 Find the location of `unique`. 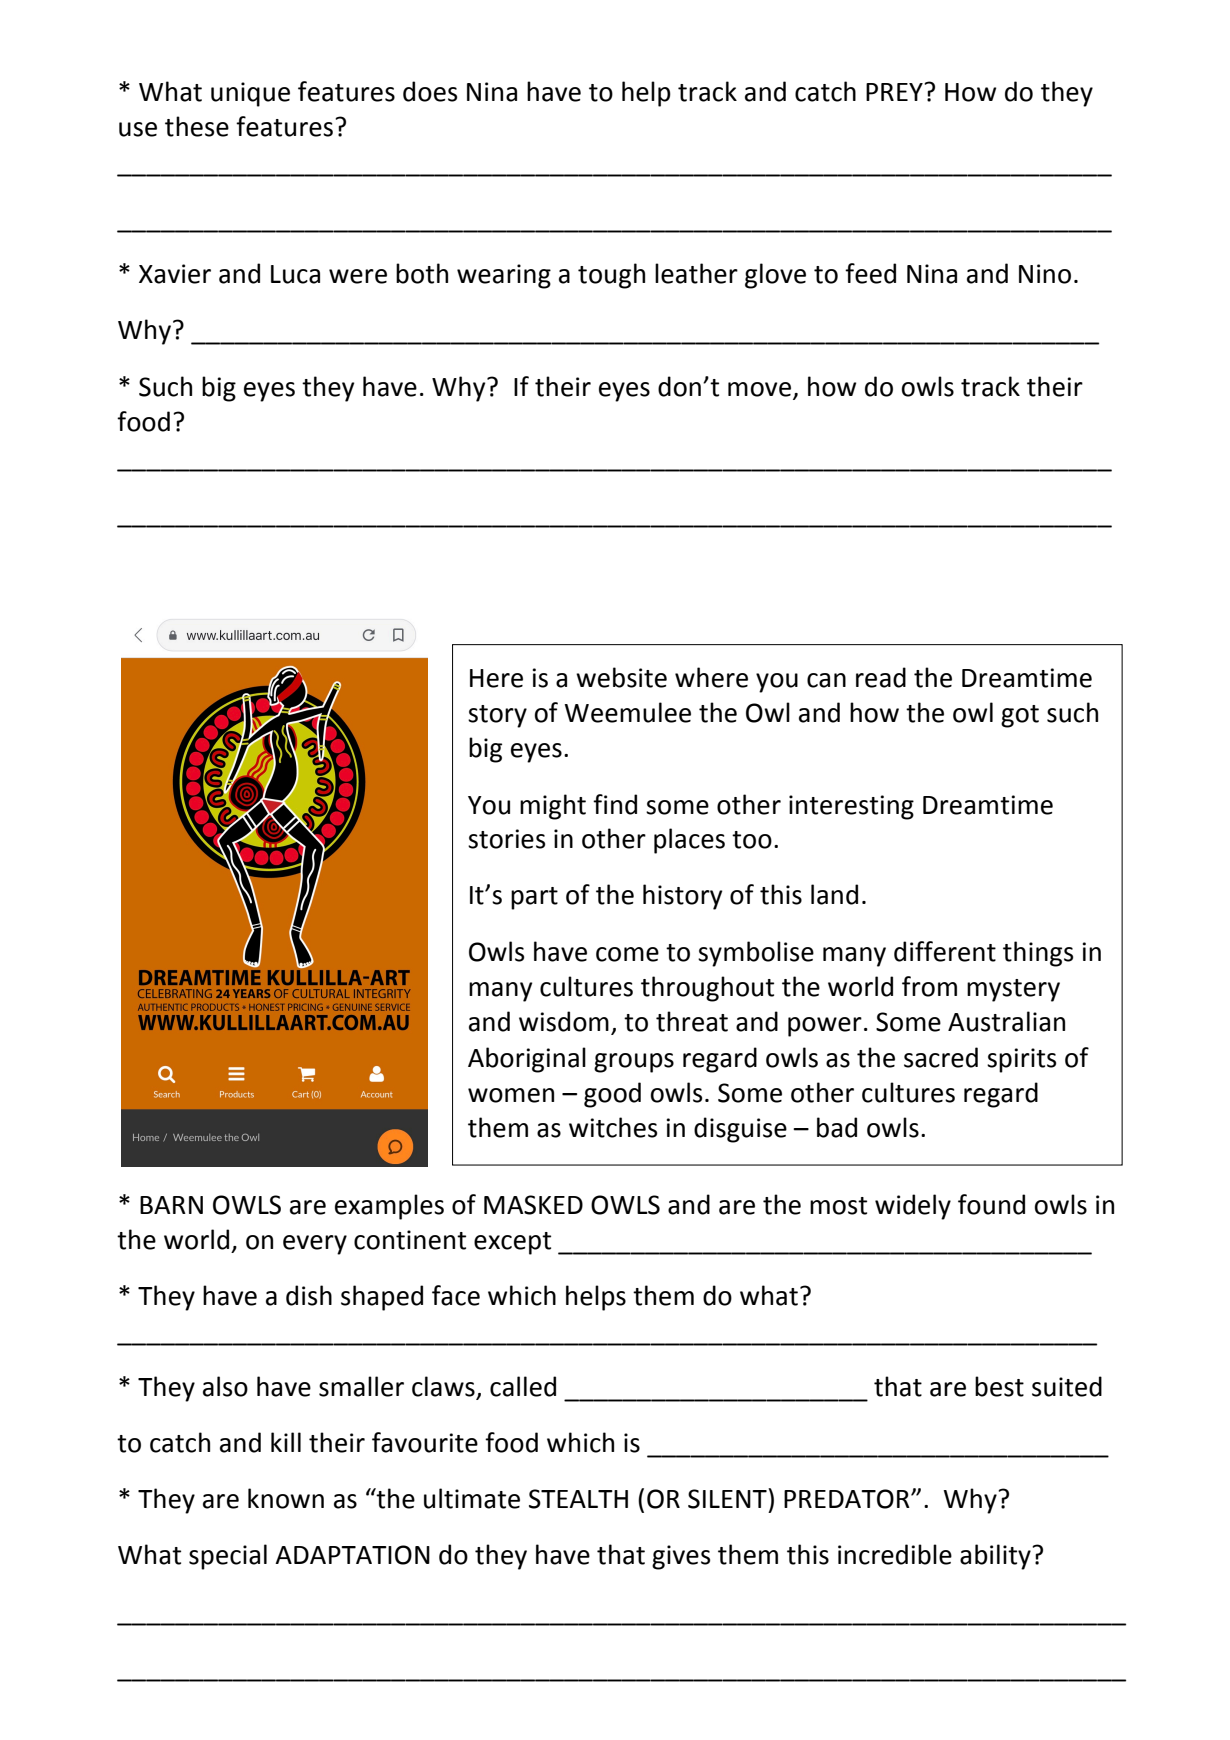

unique is located at coordinates (250, 94).
